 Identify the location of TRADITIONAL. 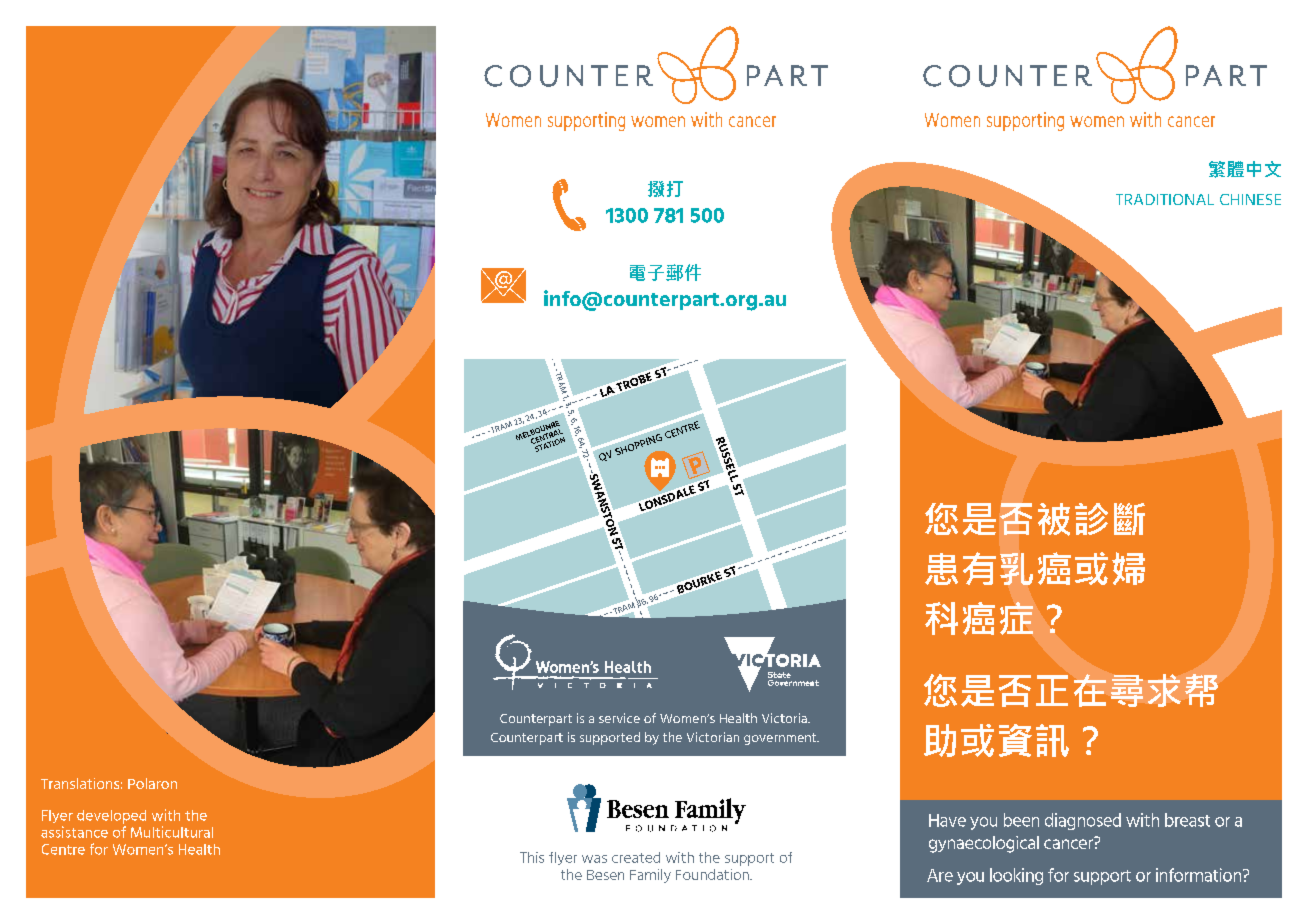
(1165, 199).
